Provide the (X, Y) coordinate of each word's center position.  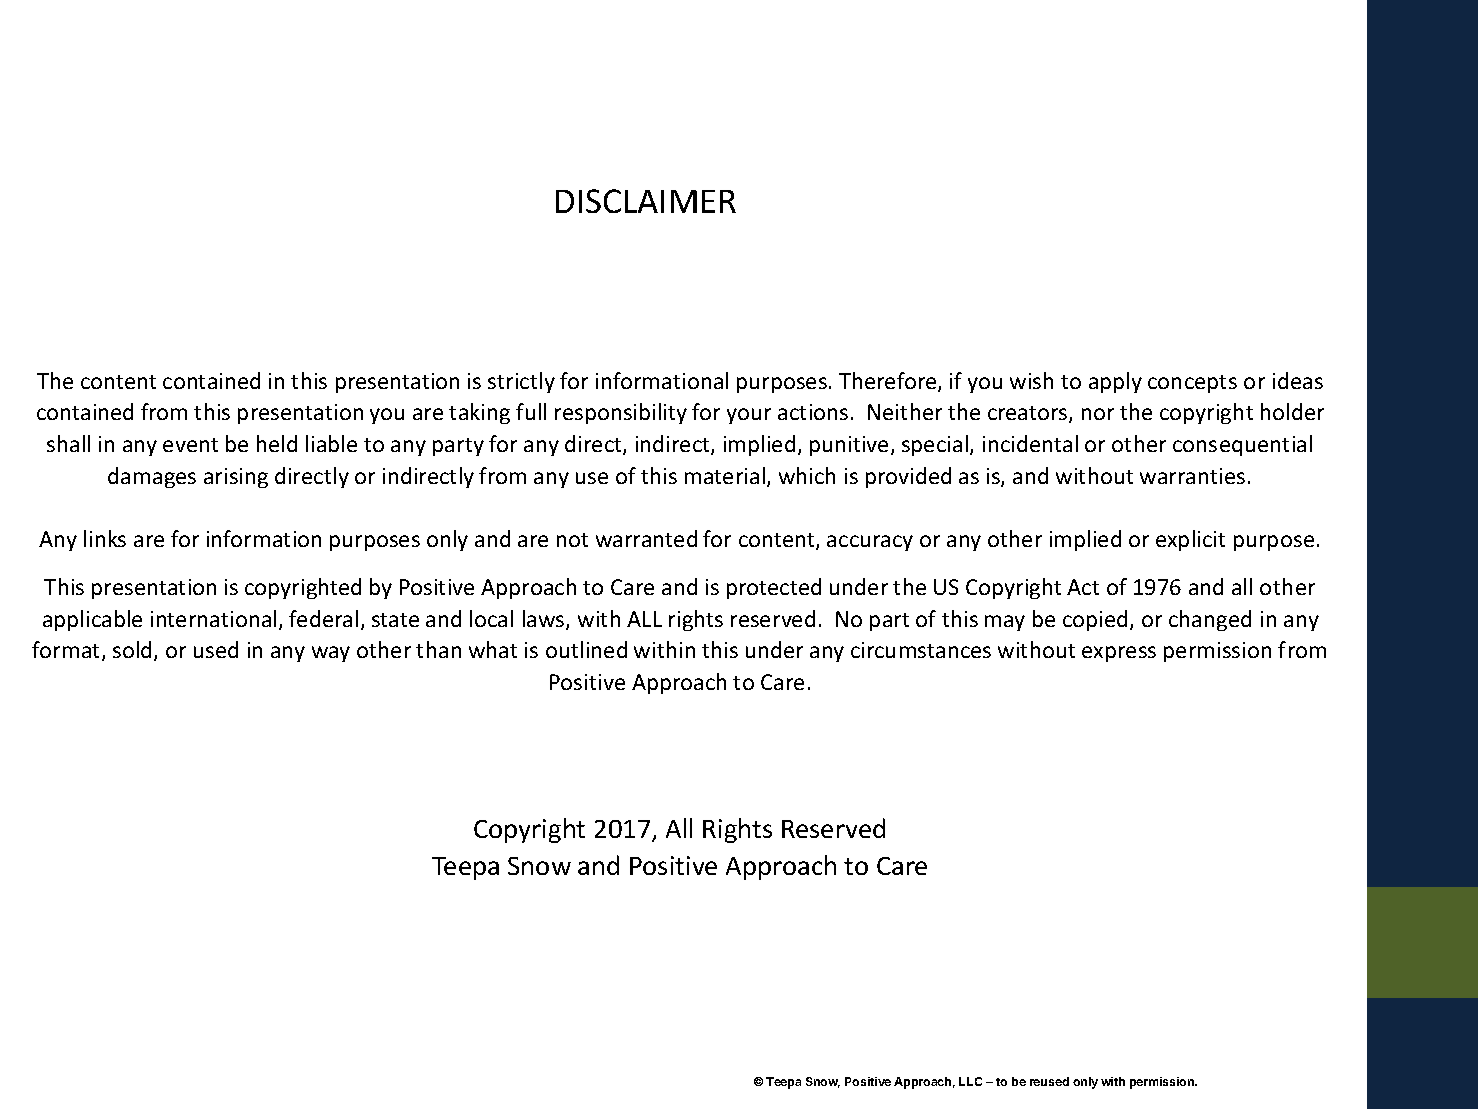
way (331, 654)
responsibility (621, 413)
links (105, 538)
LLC (970, 1081)
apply (1115, 382)
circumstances (921, 650)
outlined (586, 649)
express (1119, 654)
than (438, 649)
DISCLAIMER (646, 201)
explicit (1190, 540)
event (190, 445)
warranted (646, 538)
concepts (1192, 384)
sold (132, 649)
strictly (521, 382)
